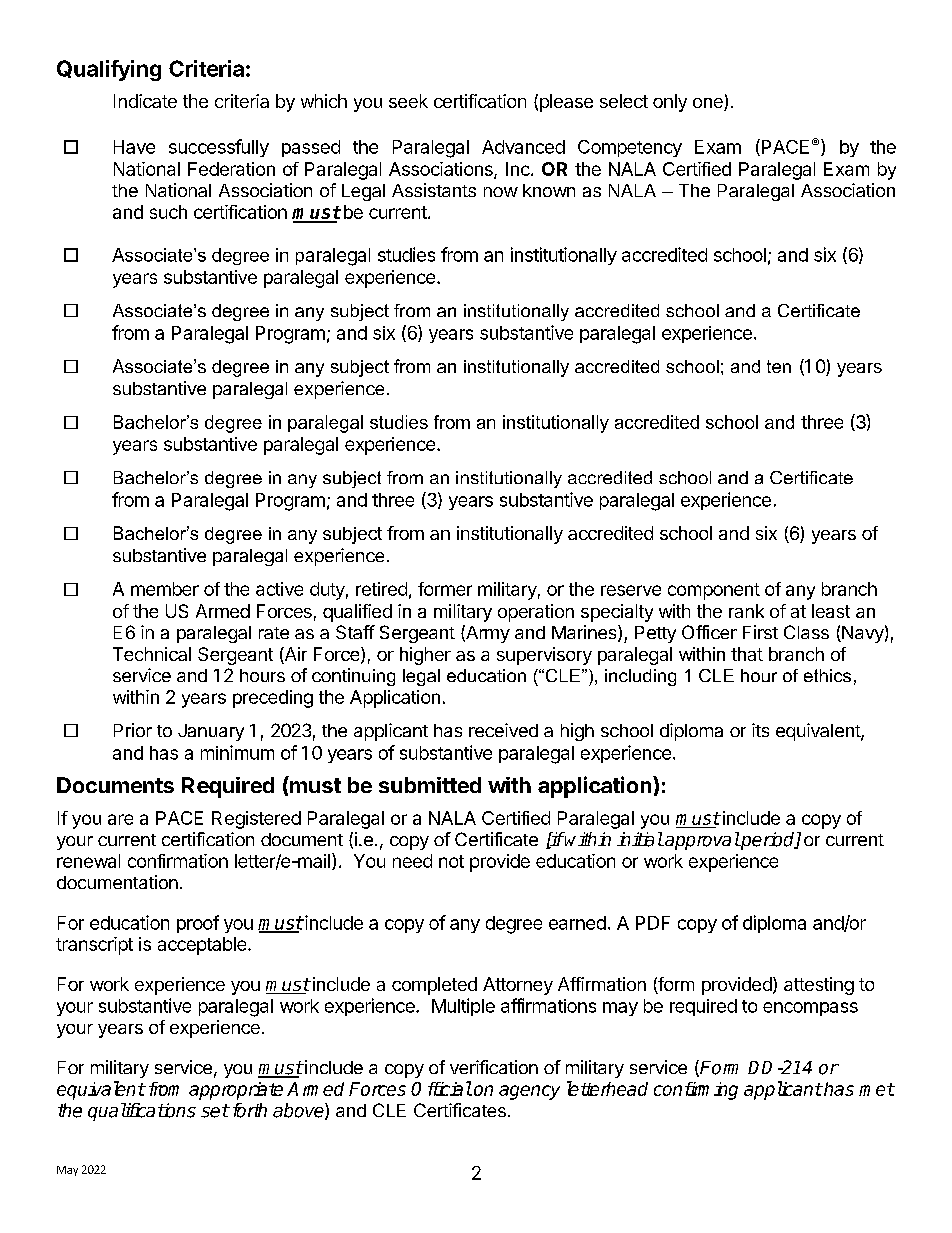 The image size is (952, 1233). Describe the element at coordinates (714, 591) in the screenshot. I see `component` at that location.
